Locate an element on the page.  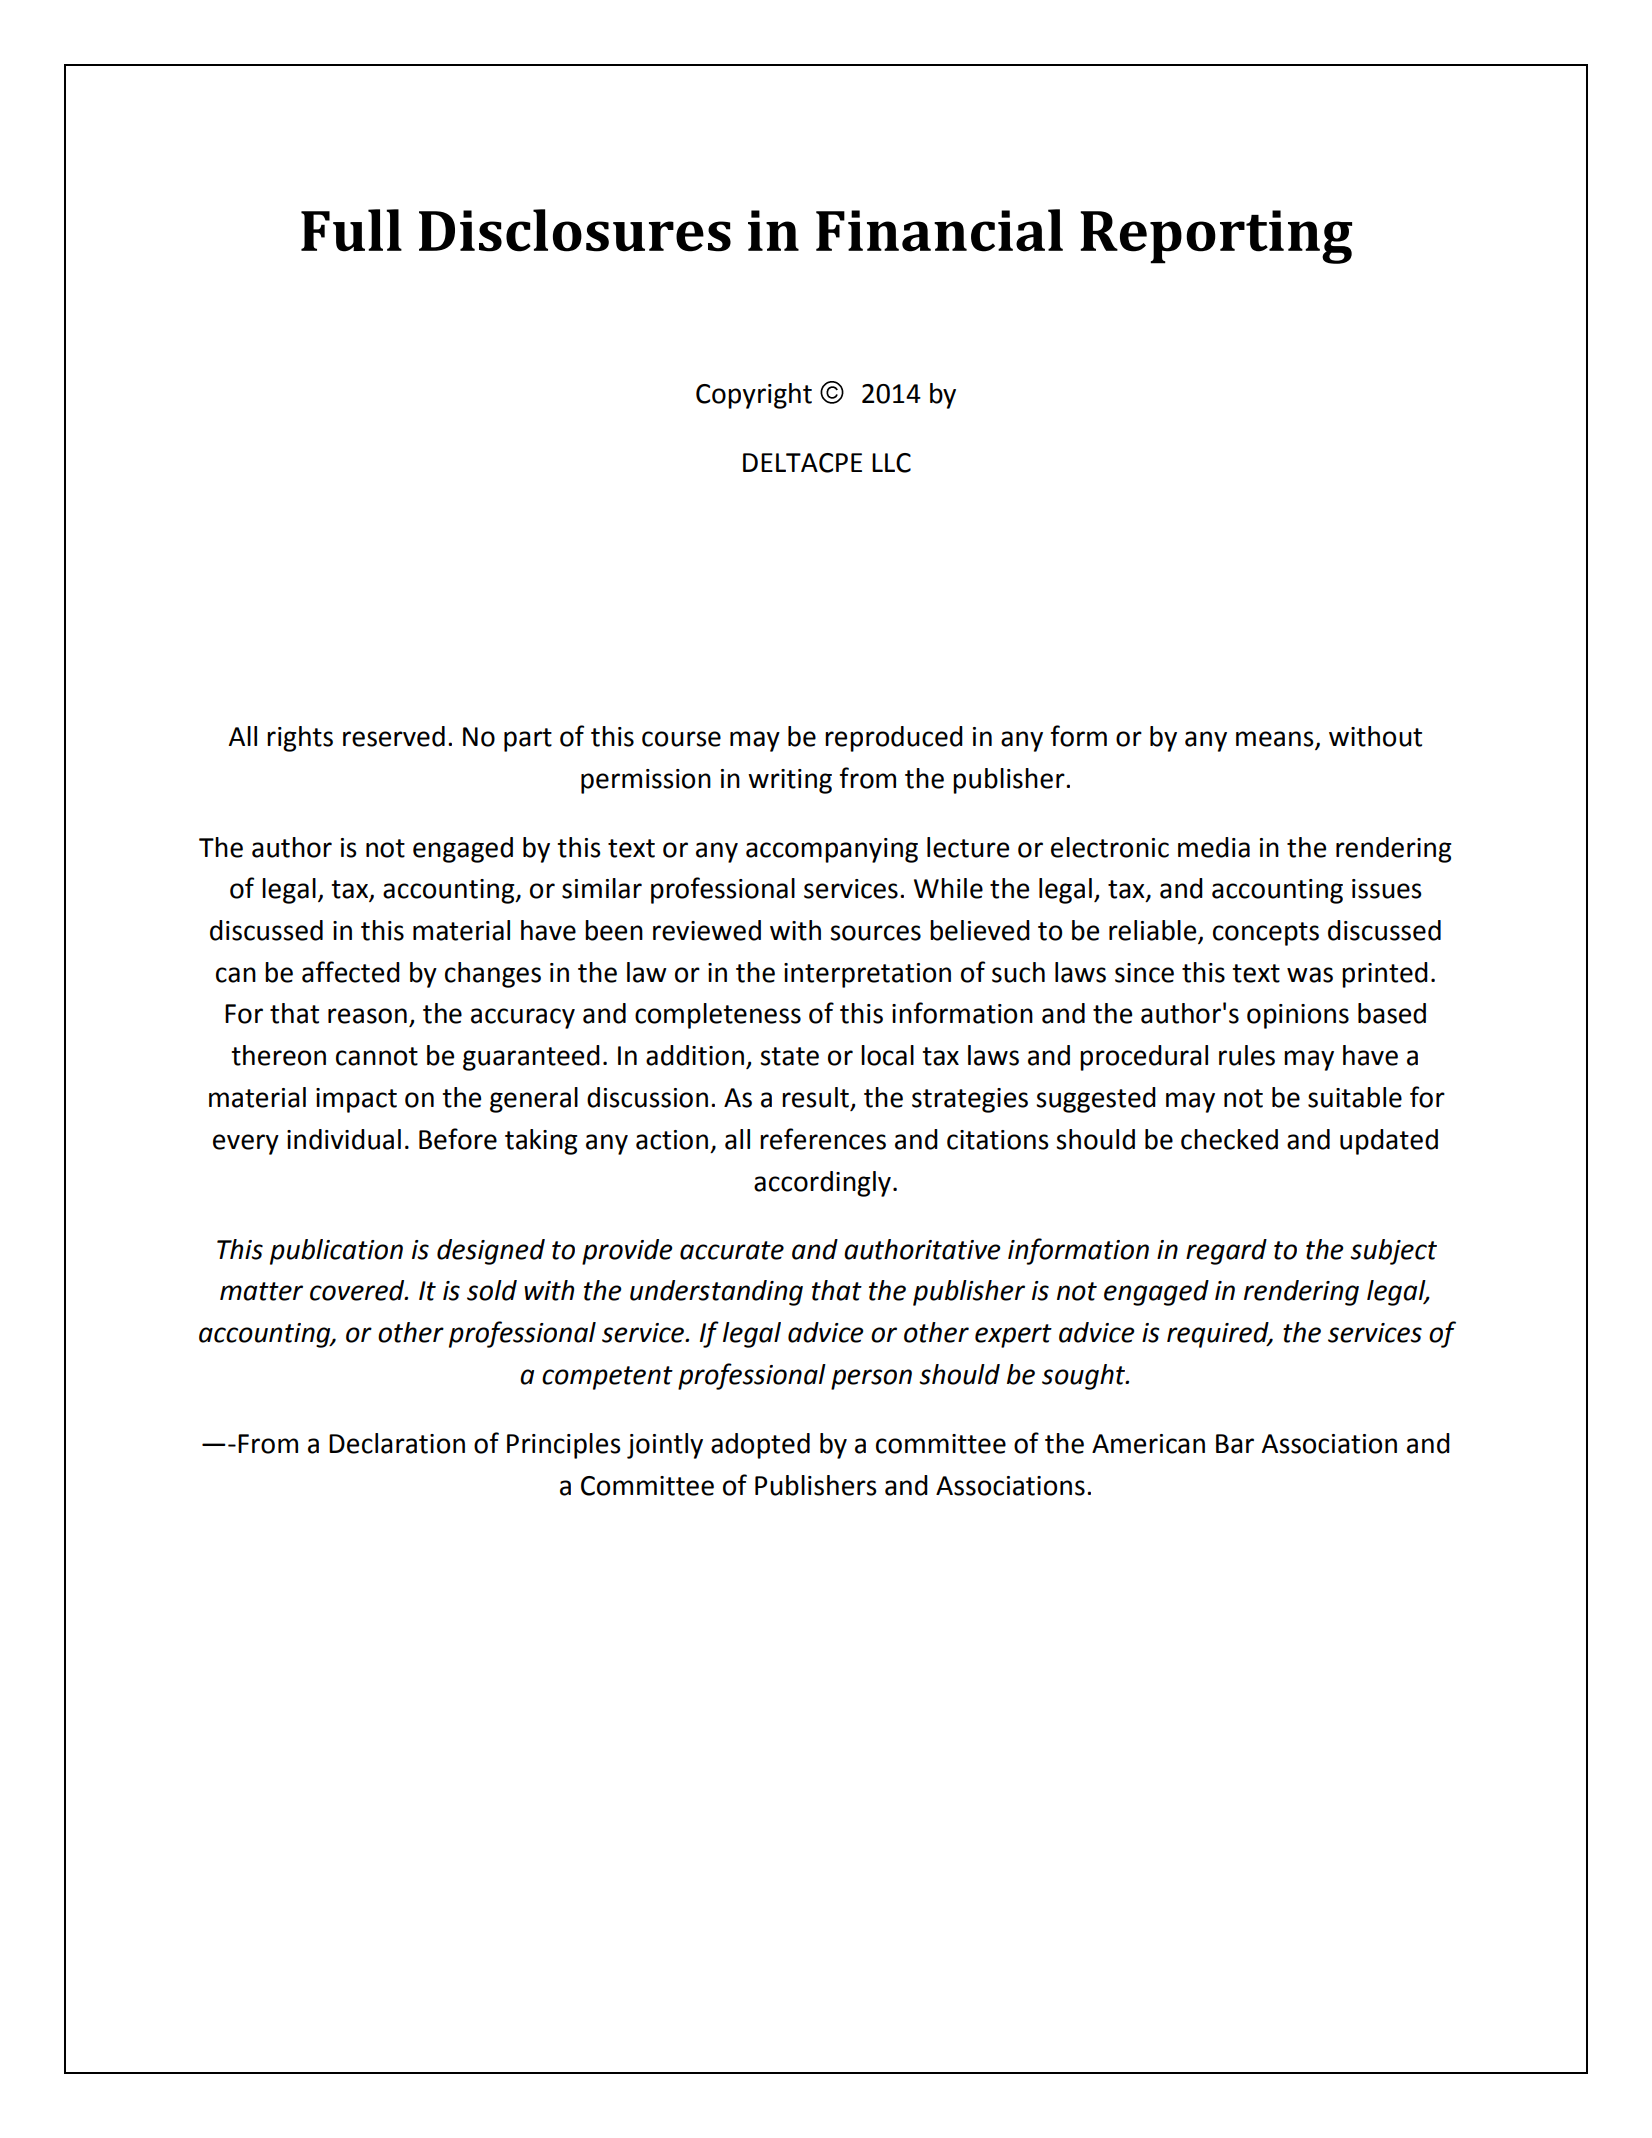
Financial is located at coordinates (939, 230).
